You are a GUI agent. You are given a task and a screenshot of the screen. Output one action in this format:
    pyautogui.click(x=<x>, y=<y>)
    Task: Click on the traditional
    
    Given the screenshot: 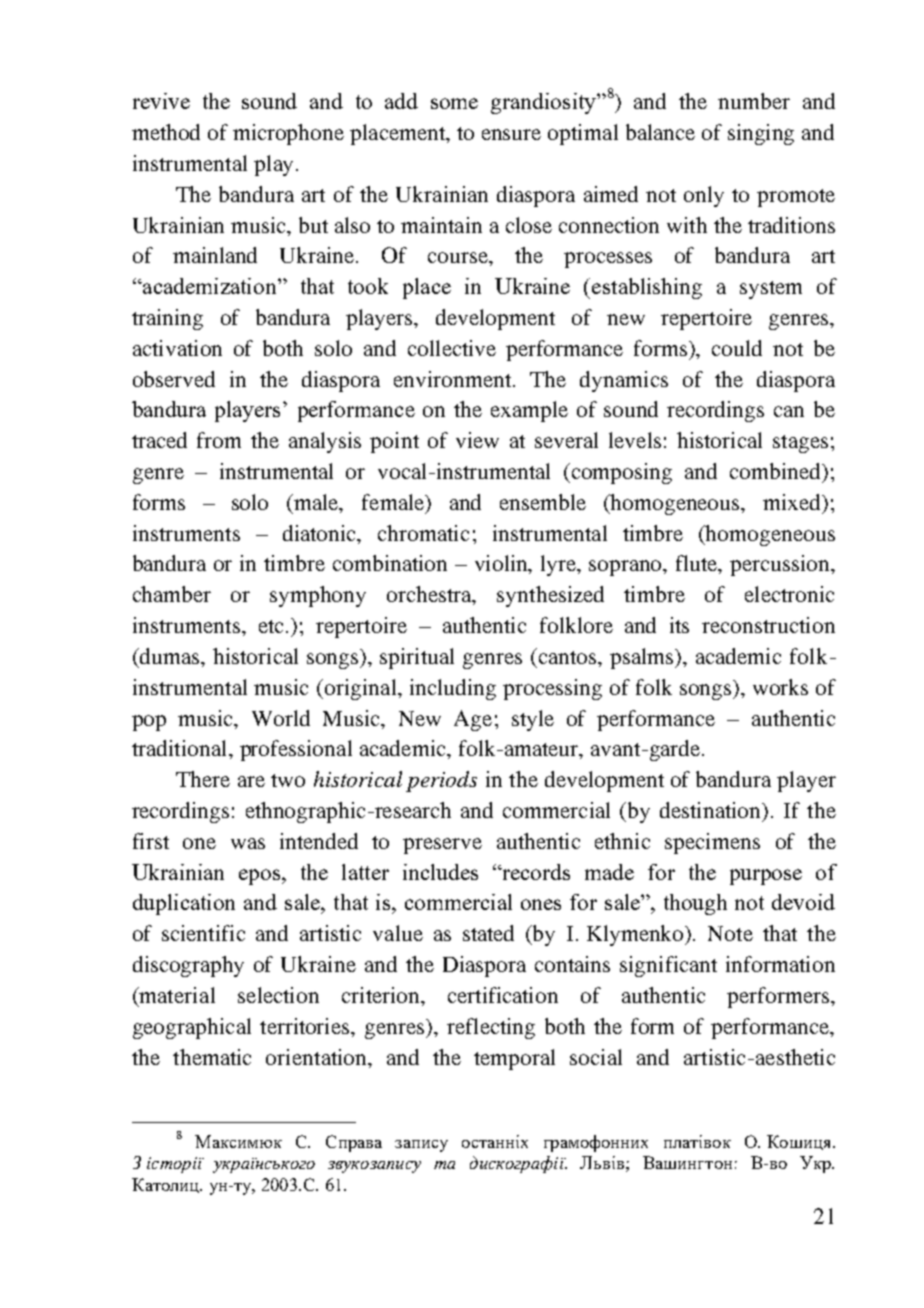 What is the action you would take?
    pyautogui.click(x=181, y=748)
